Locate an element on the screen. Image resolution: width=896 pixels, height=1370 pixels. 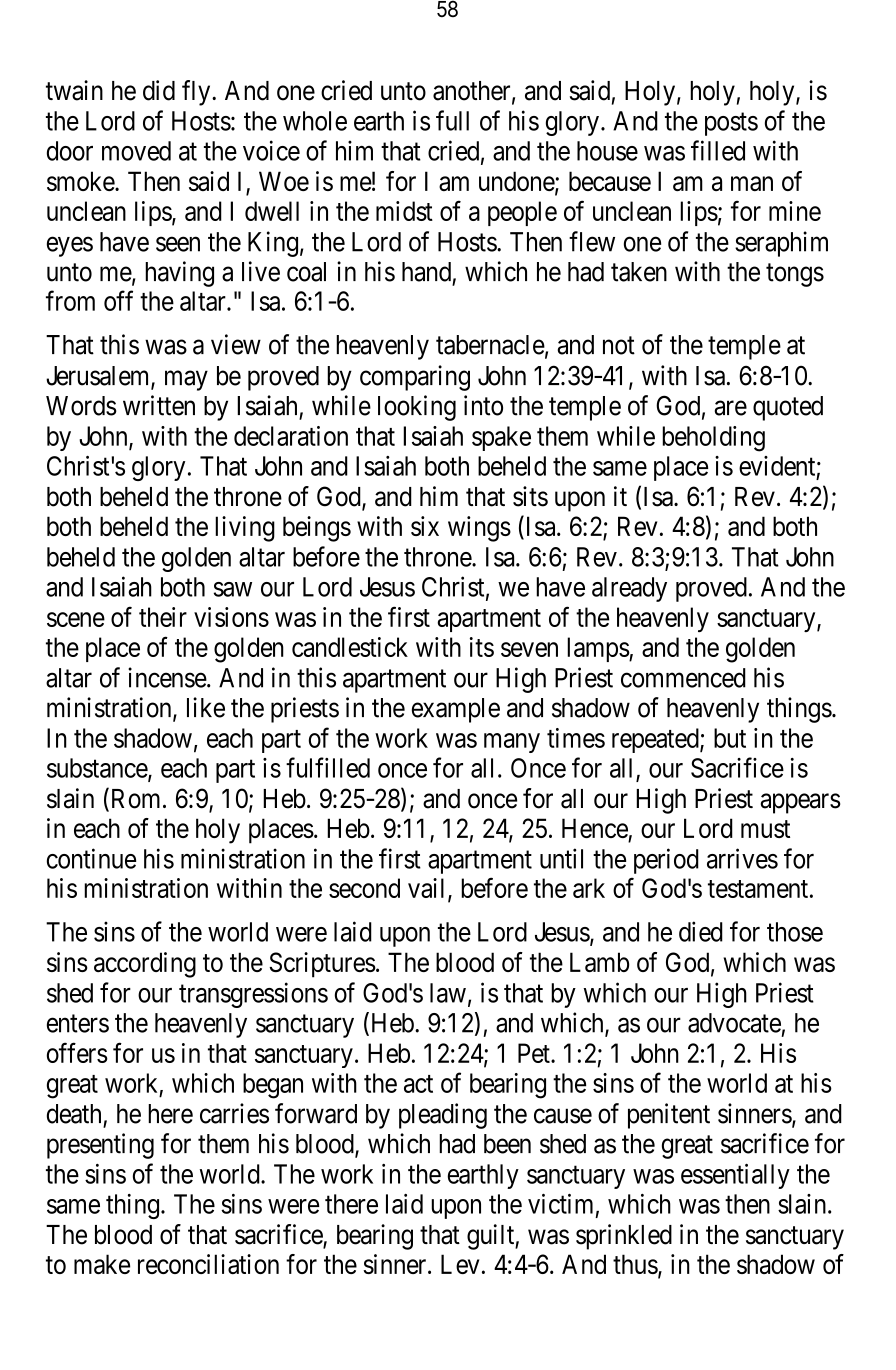
according is located at coordinates (145, 965).
